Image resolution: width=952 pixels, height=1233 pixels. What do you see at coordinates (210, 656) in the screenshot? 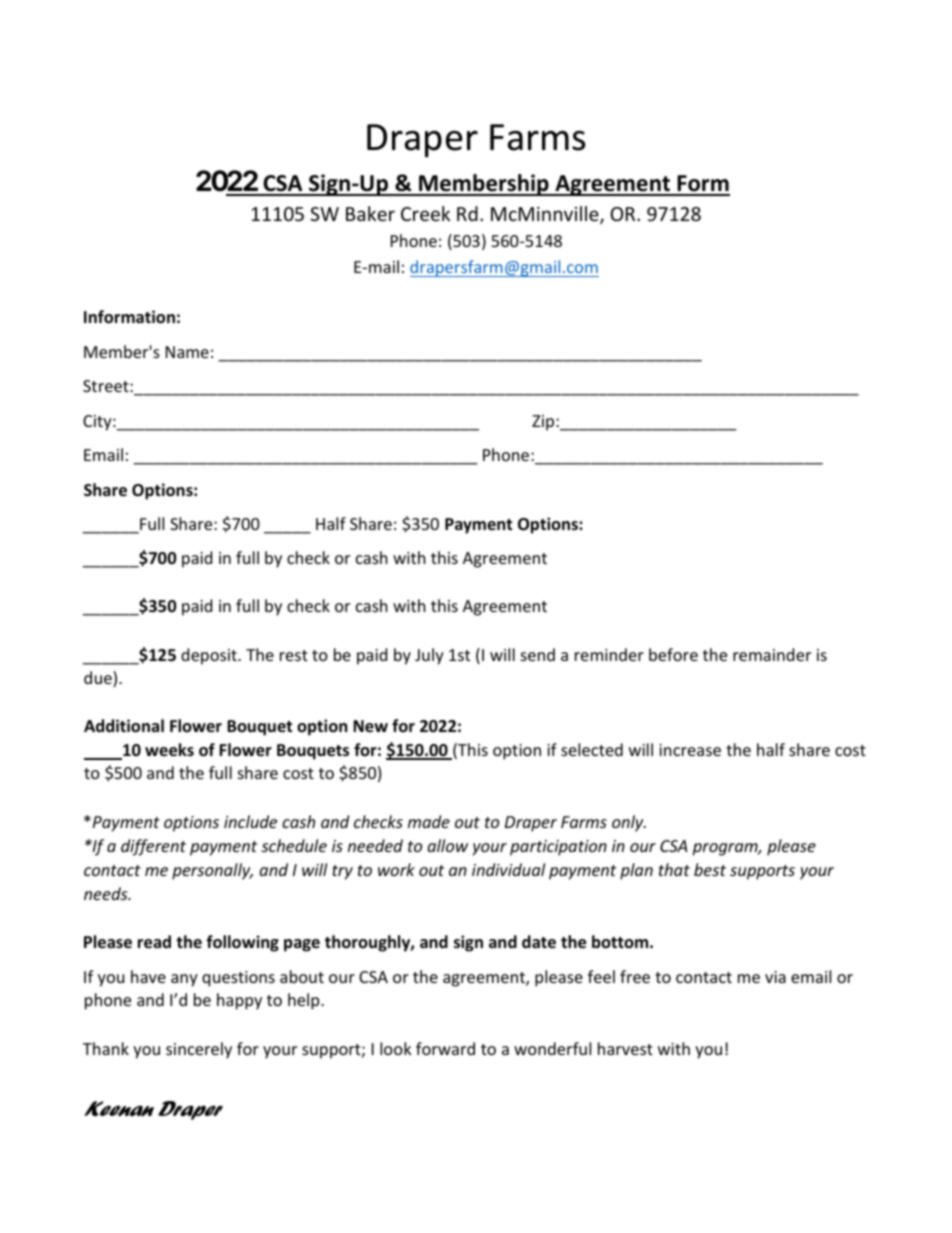
I see `deposit` at bounding box center [210, 656].
